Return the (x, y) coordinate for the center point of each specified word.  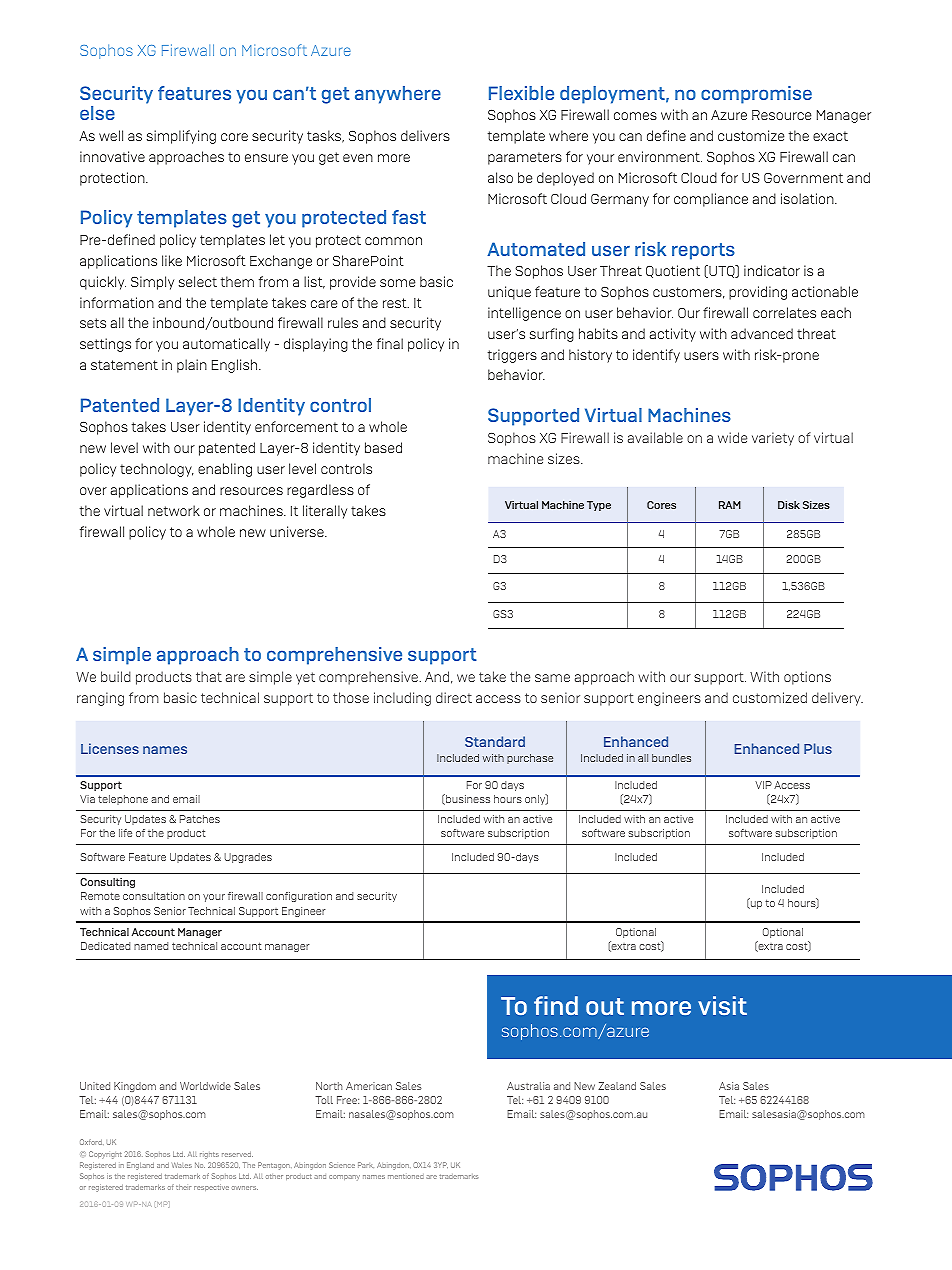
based (383, 447)
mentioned (406, 1176)
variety (773, 439)
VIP (763, 785)
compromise (756, 95)
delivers (425, 135)
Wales (182, 1165)
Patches (200, 819)
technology (157, 470)
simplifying (181, 137)
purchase (530, 759)
